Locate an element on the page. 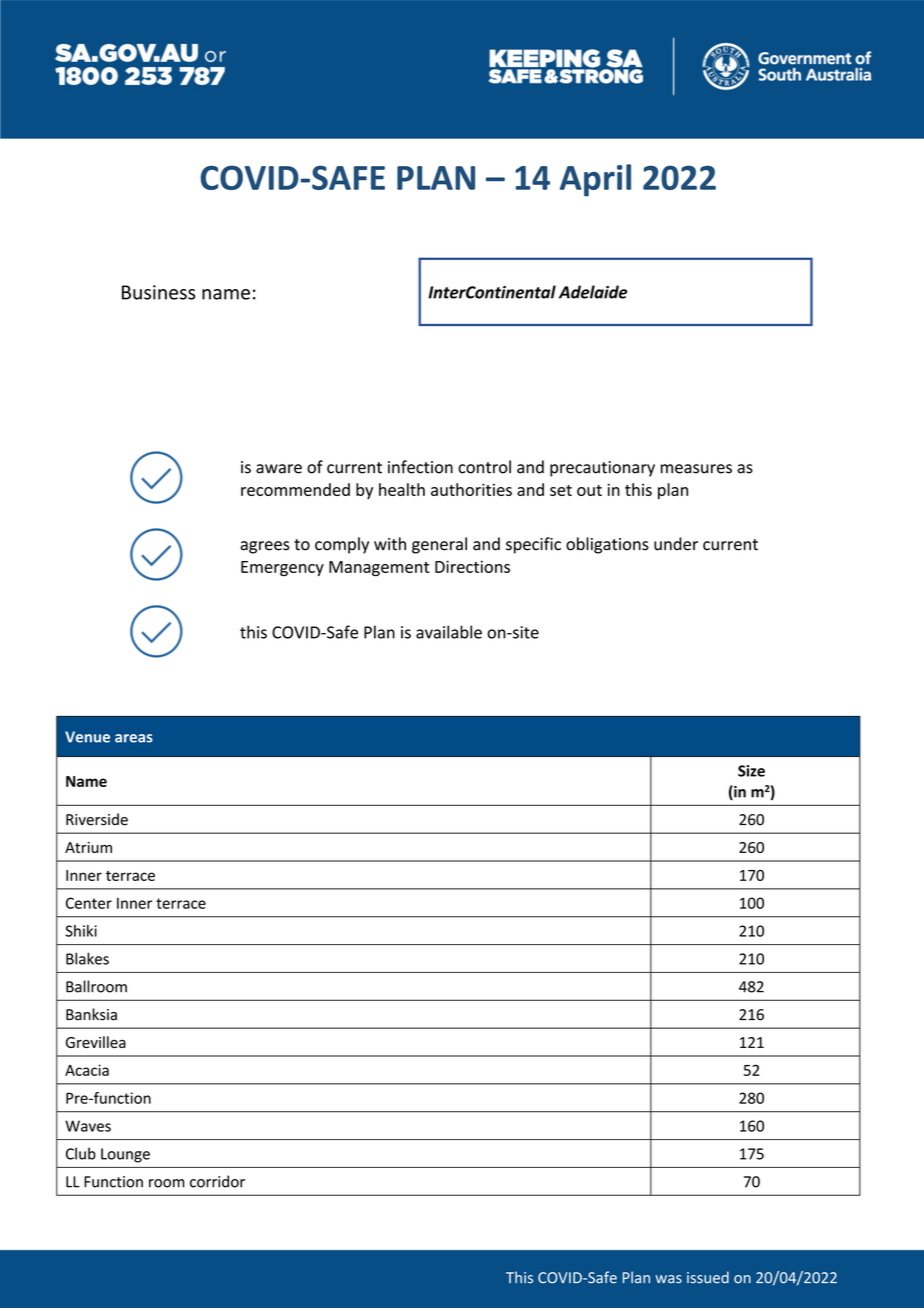  April is located at coordinates (595, 180).
